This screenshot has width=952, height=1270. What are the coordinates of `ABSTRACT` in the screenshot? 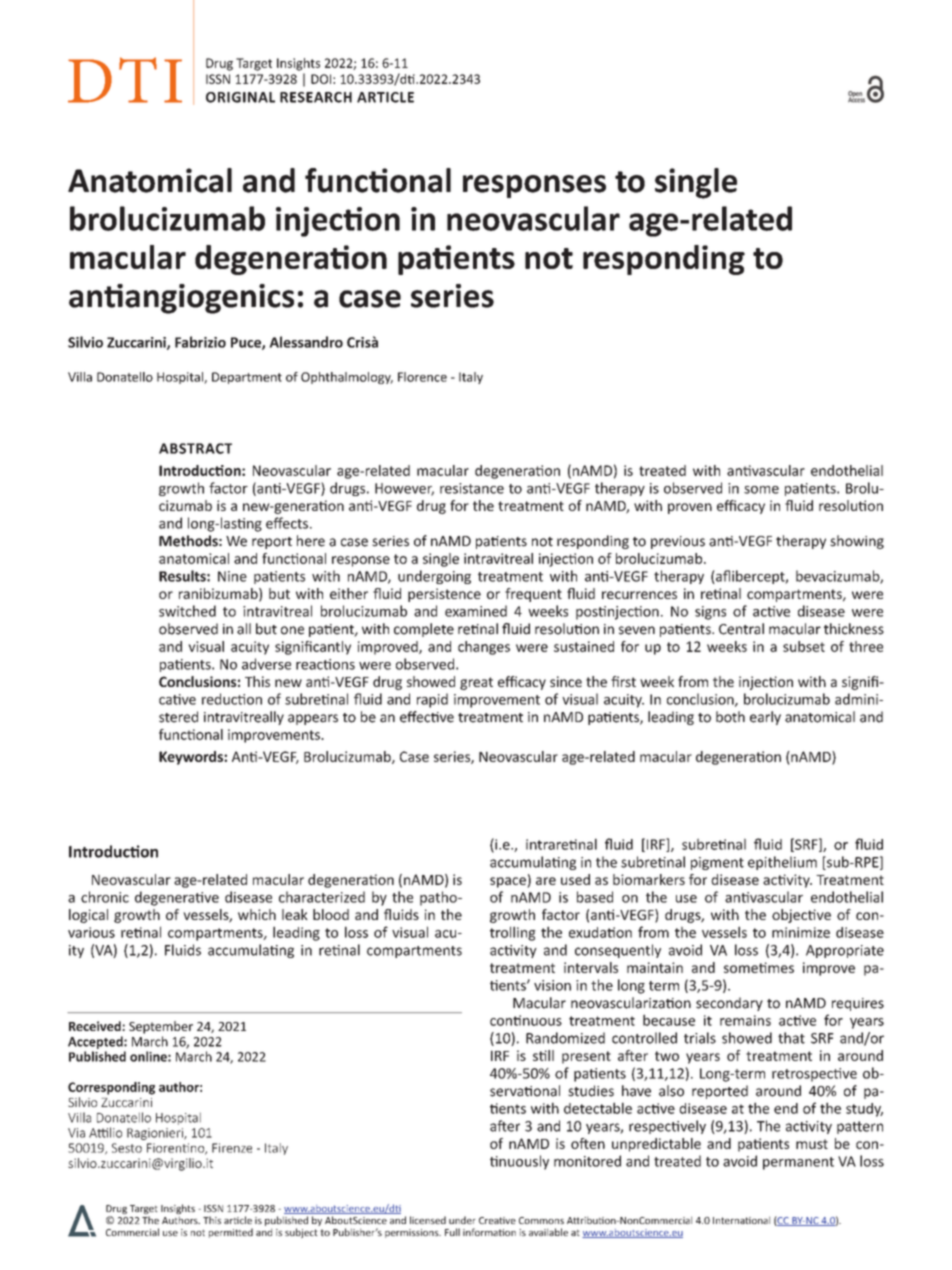 It's located at (195, 448).
